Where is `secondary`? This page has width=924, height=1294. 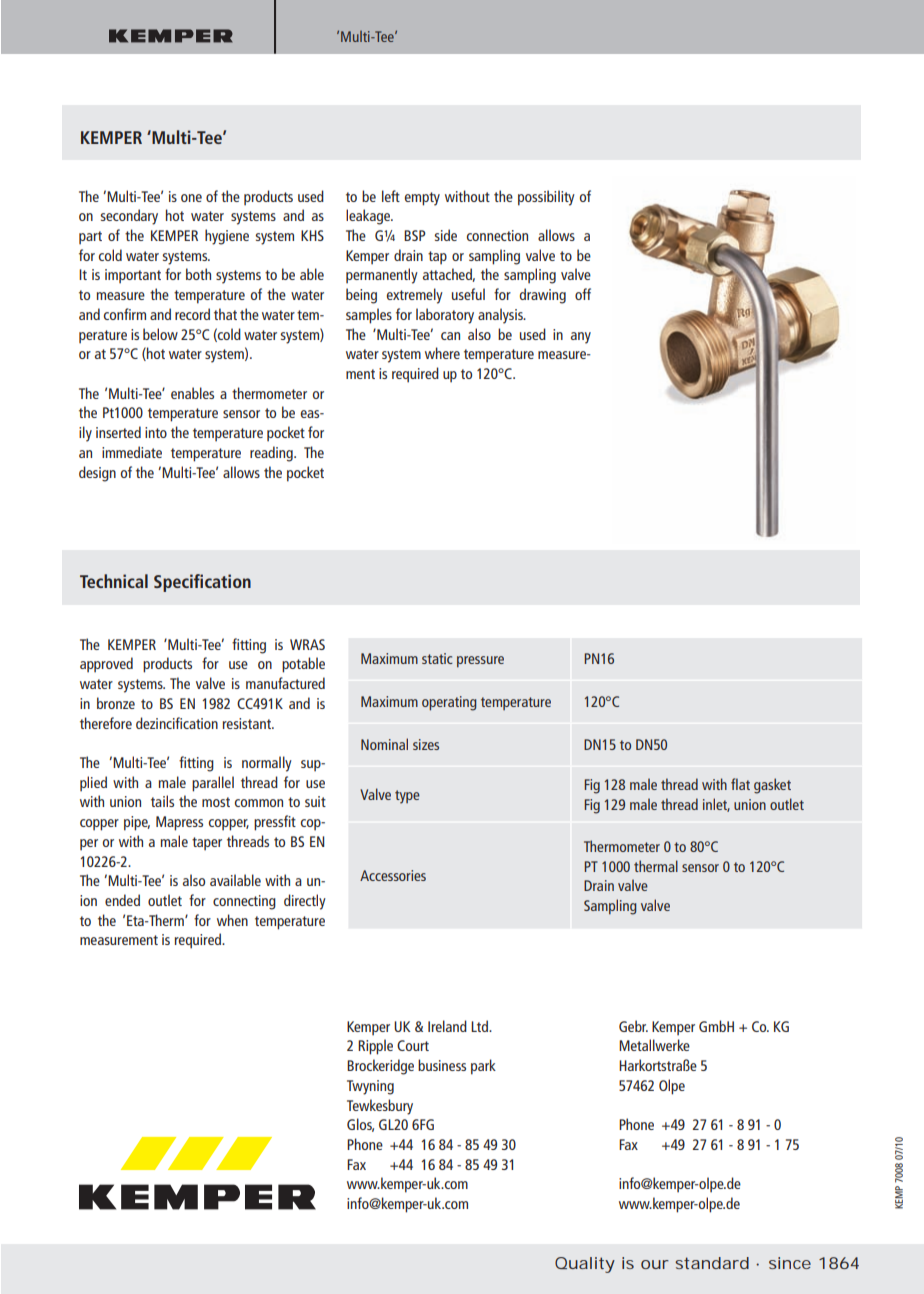
secondary is located at coordinates (129, 217).
